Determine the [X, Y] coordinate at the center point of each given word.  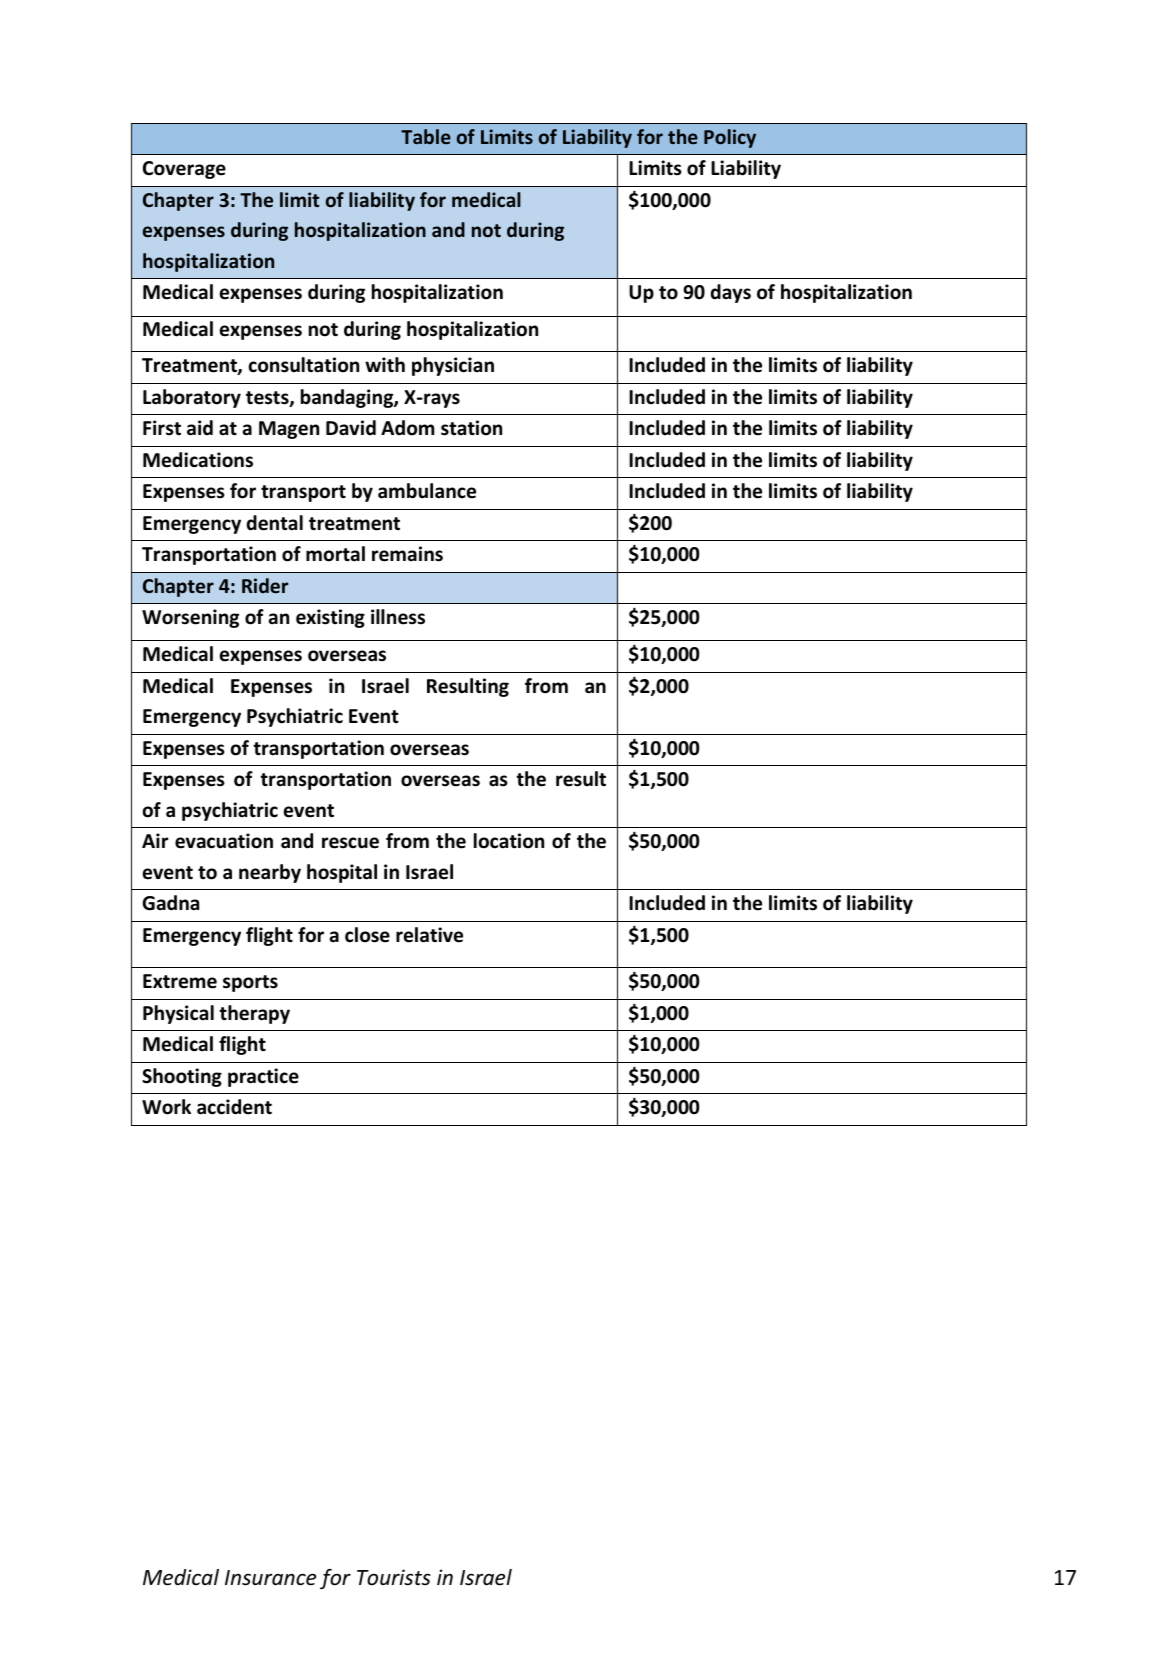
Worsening [190, 618]
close [367, 935]
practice [263, 1077]
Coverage [184, 170]
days [731, 293]
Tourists [394, 1577]
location [509, 841]
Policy [730, 138]
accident [234, 1107]
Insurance [270, 1578]
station [471, 428]
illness [398, 617]
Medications [198, 460]
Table [426, 136]
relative [429, 935]
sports [250, 983]
